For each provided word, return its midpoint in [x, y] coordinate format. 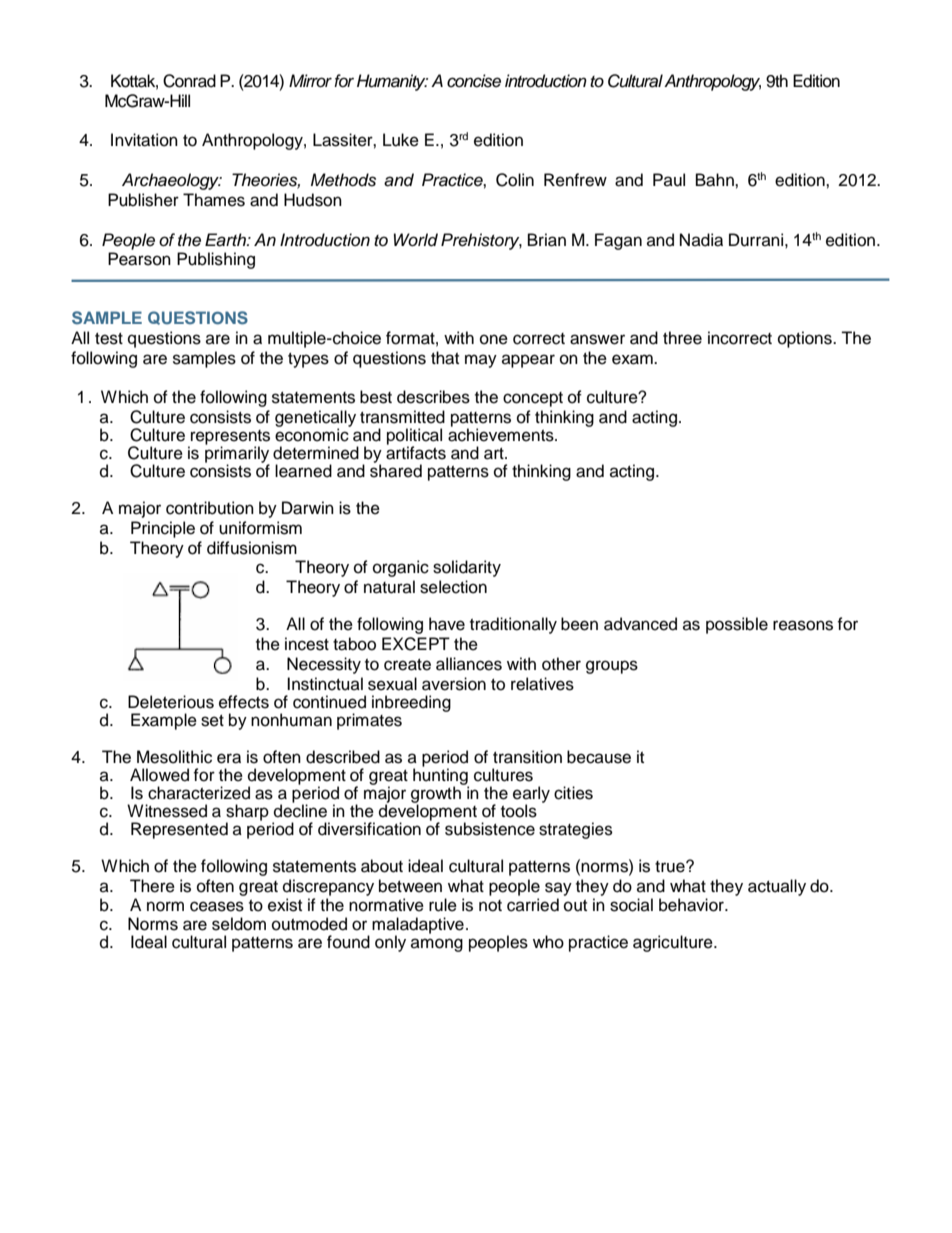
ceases [217, 906]
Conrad [189, 81]
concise [474, 81]
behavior [692, 905]
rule [443, 905]
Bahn [716, 180]
